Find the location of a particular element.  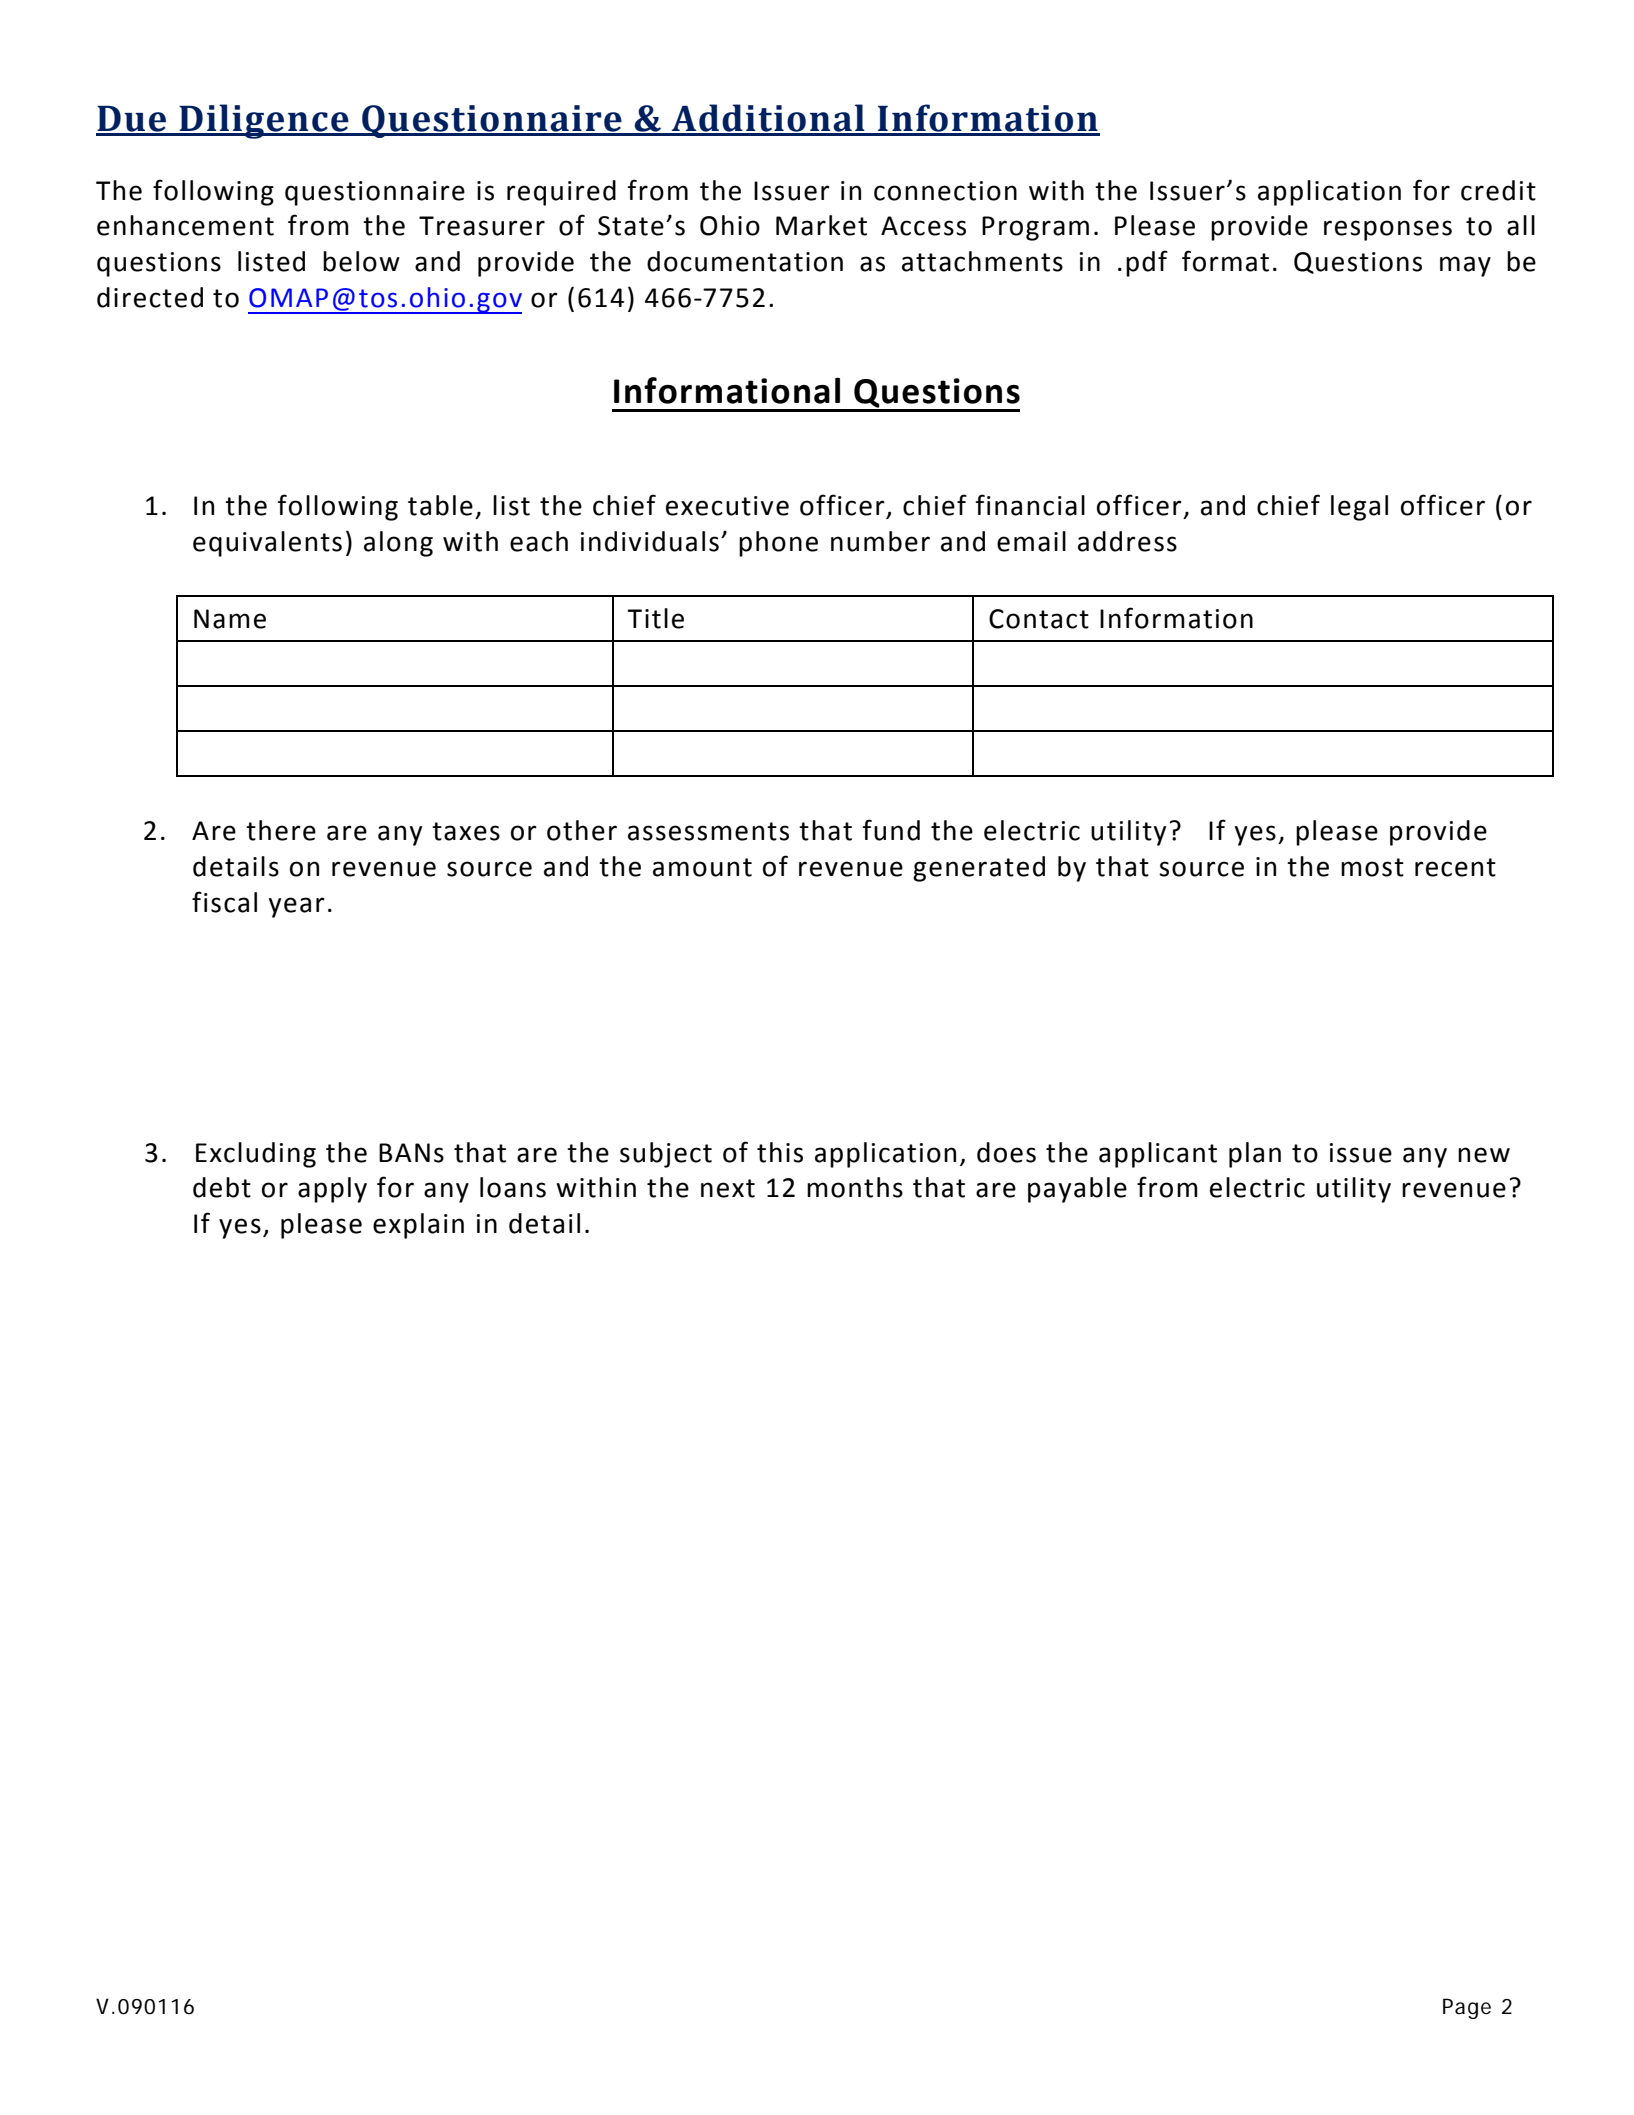

plan is located at coordinates (1255, 1155).
